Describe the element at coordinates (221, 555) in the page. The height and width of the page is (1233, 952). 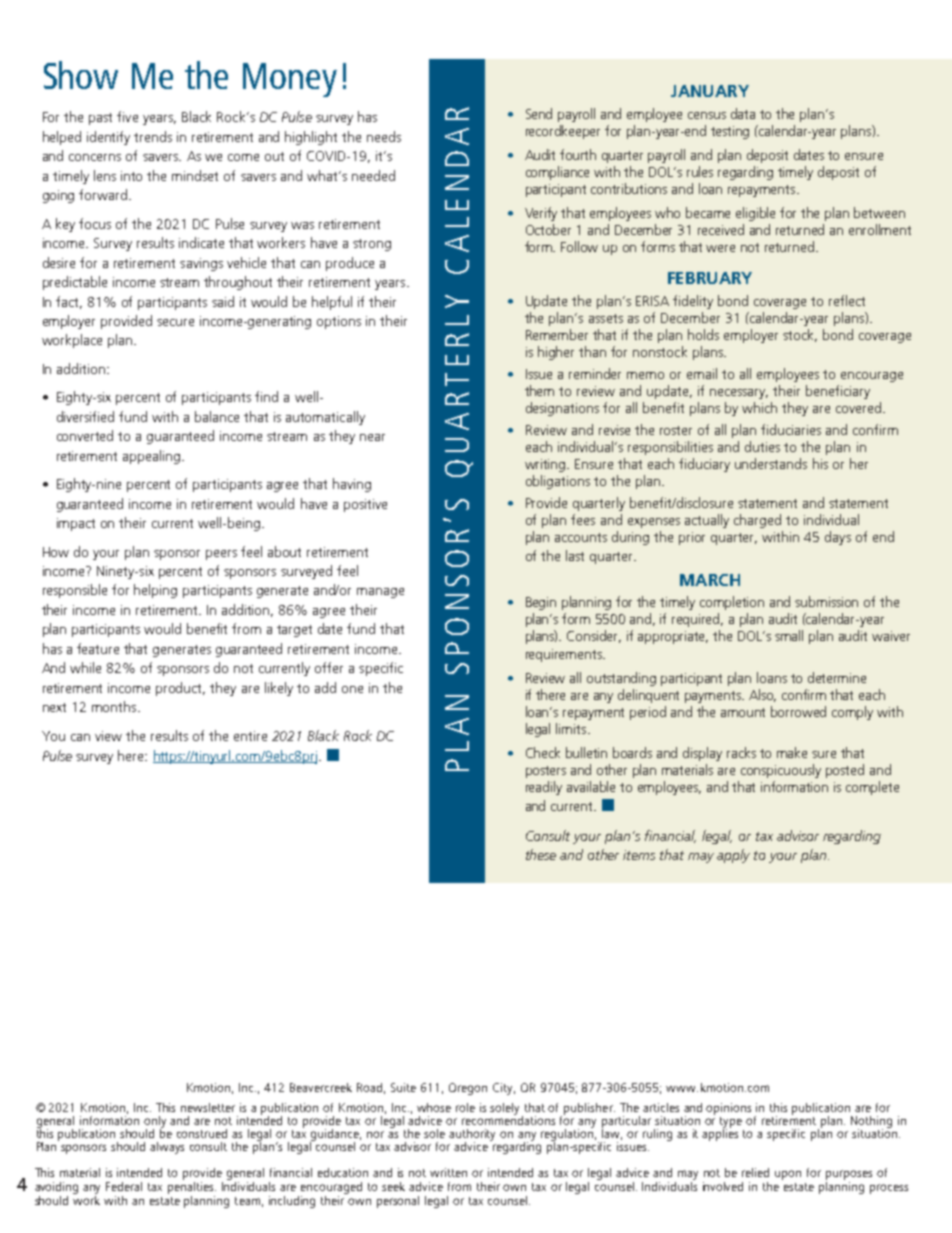
I see `peers` at that location.
